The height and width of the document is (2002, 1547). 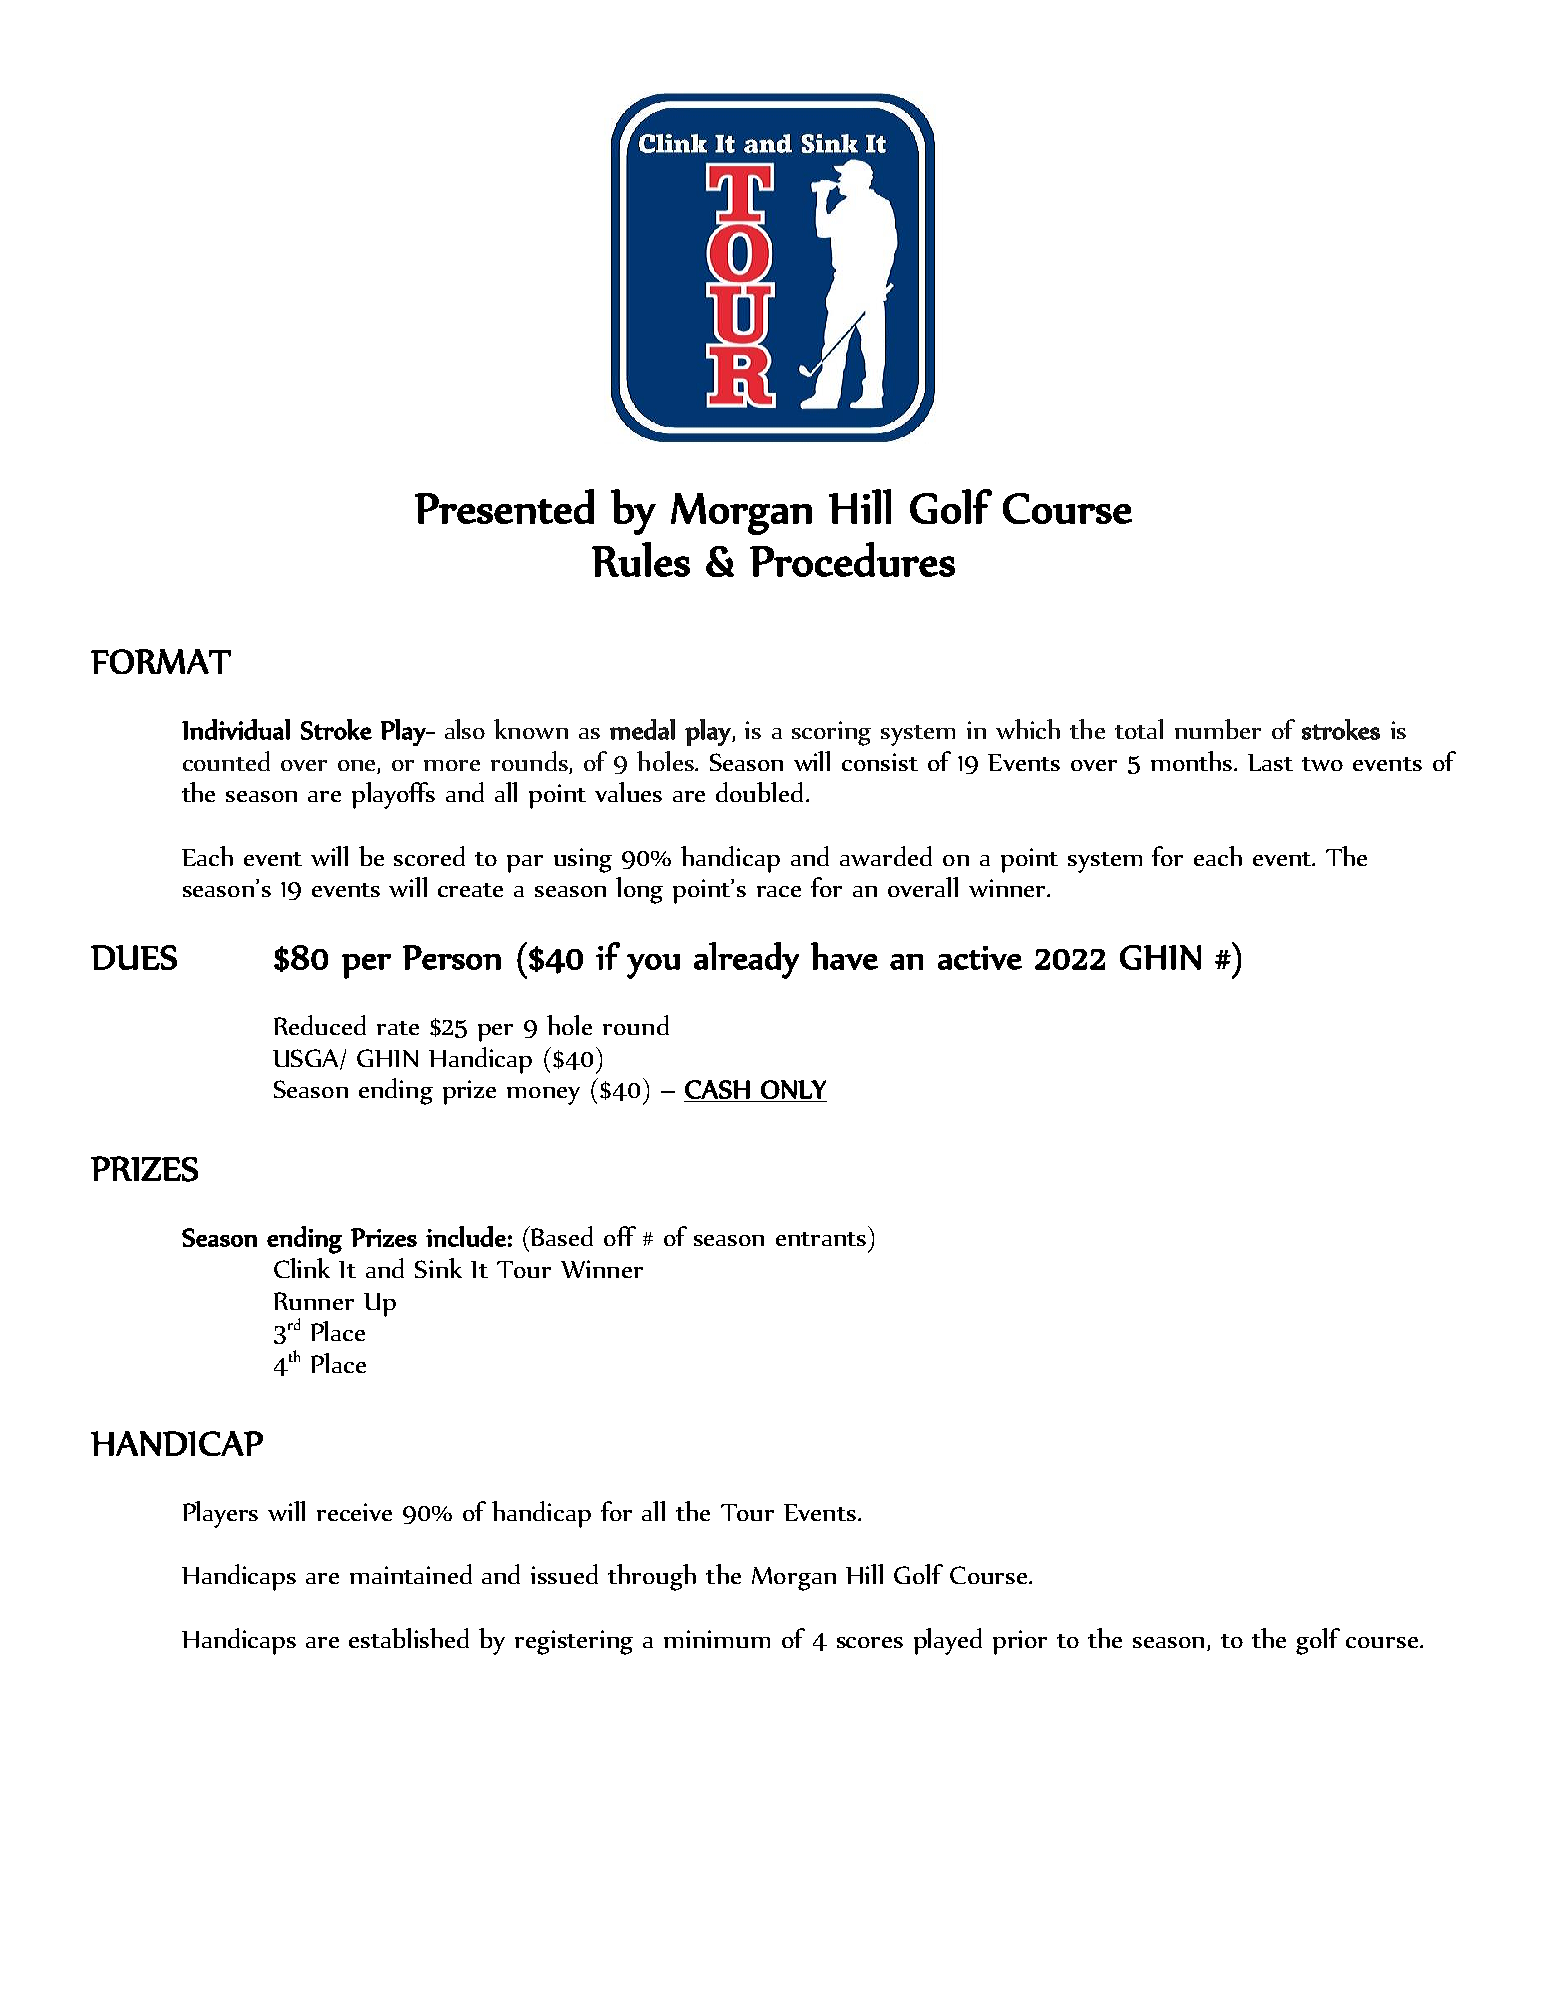 What do you see at coordinates (504, 506) in the document?
I see `Presented` at bounding box center [504, 506].
